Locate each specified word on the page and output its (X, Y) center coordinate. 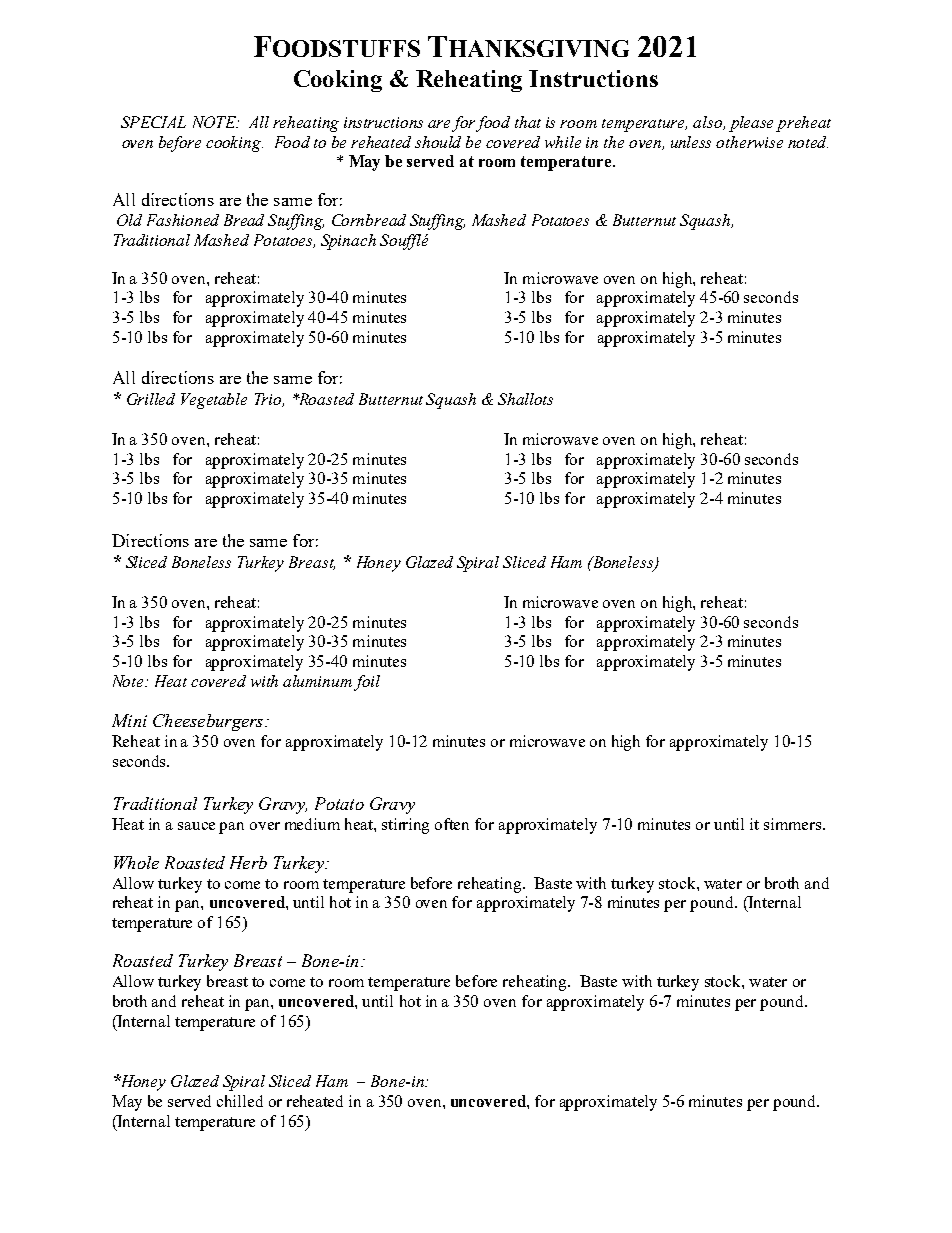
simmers (794, 824)
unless (691, 142)
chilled (240, 1101)
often (452, 824)
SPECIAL (153, 122)
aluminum (317, 681)
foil (367, 683)
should (438, 142)
